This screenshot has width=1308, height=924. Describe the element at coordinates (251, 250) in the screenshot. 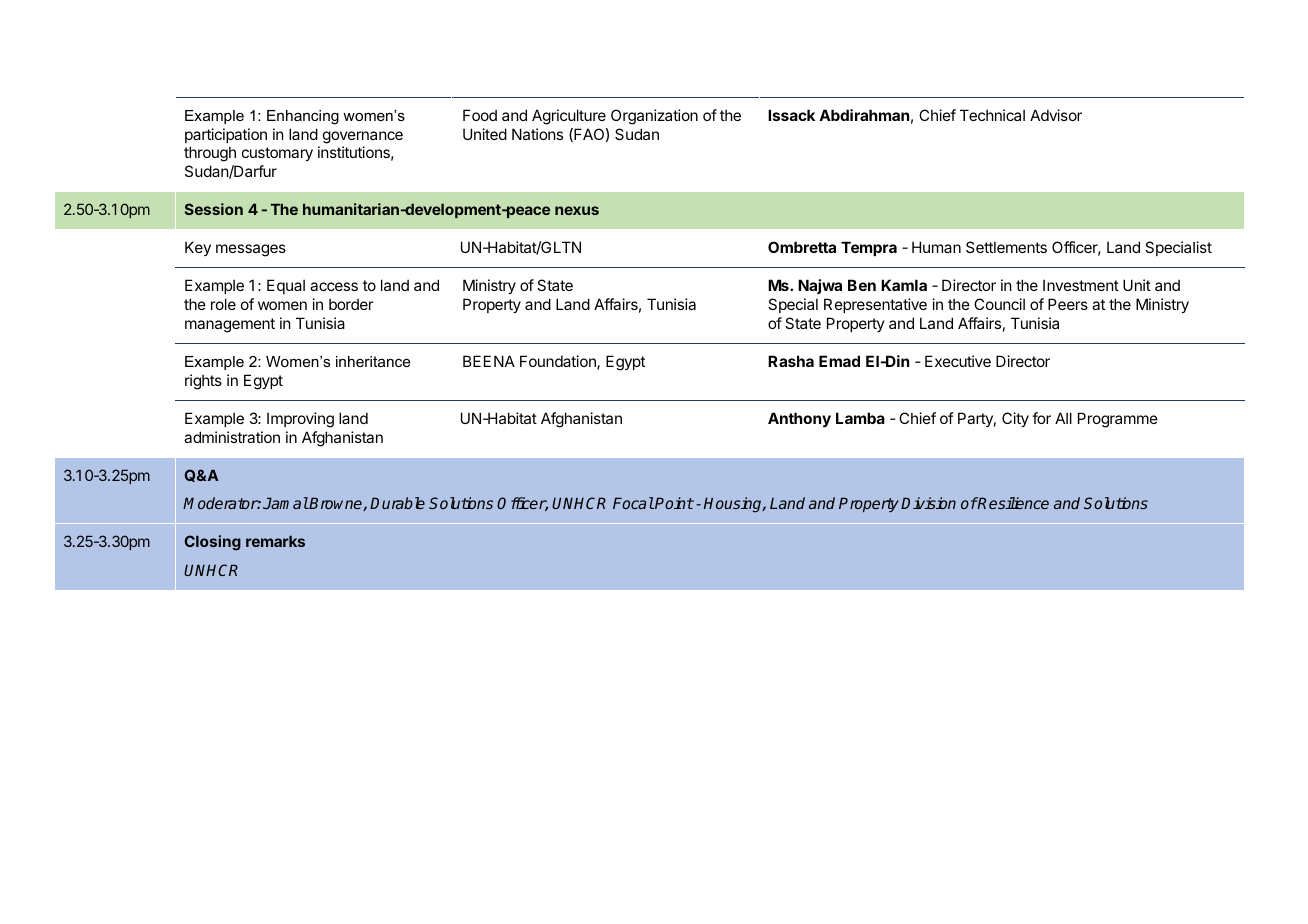

I see `messages` at that location.
